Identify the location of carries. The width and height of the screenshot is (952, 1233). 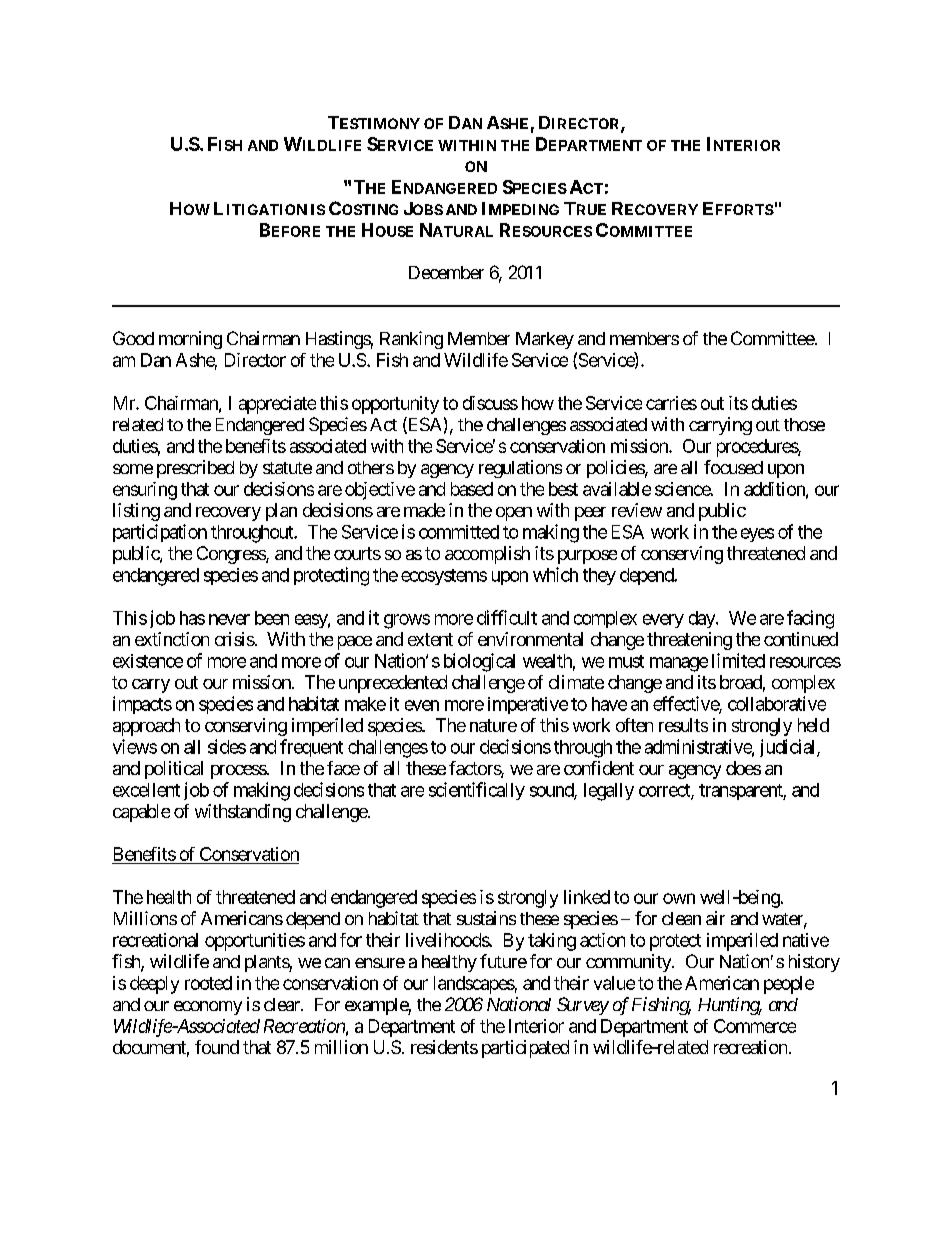
(671, 403).
